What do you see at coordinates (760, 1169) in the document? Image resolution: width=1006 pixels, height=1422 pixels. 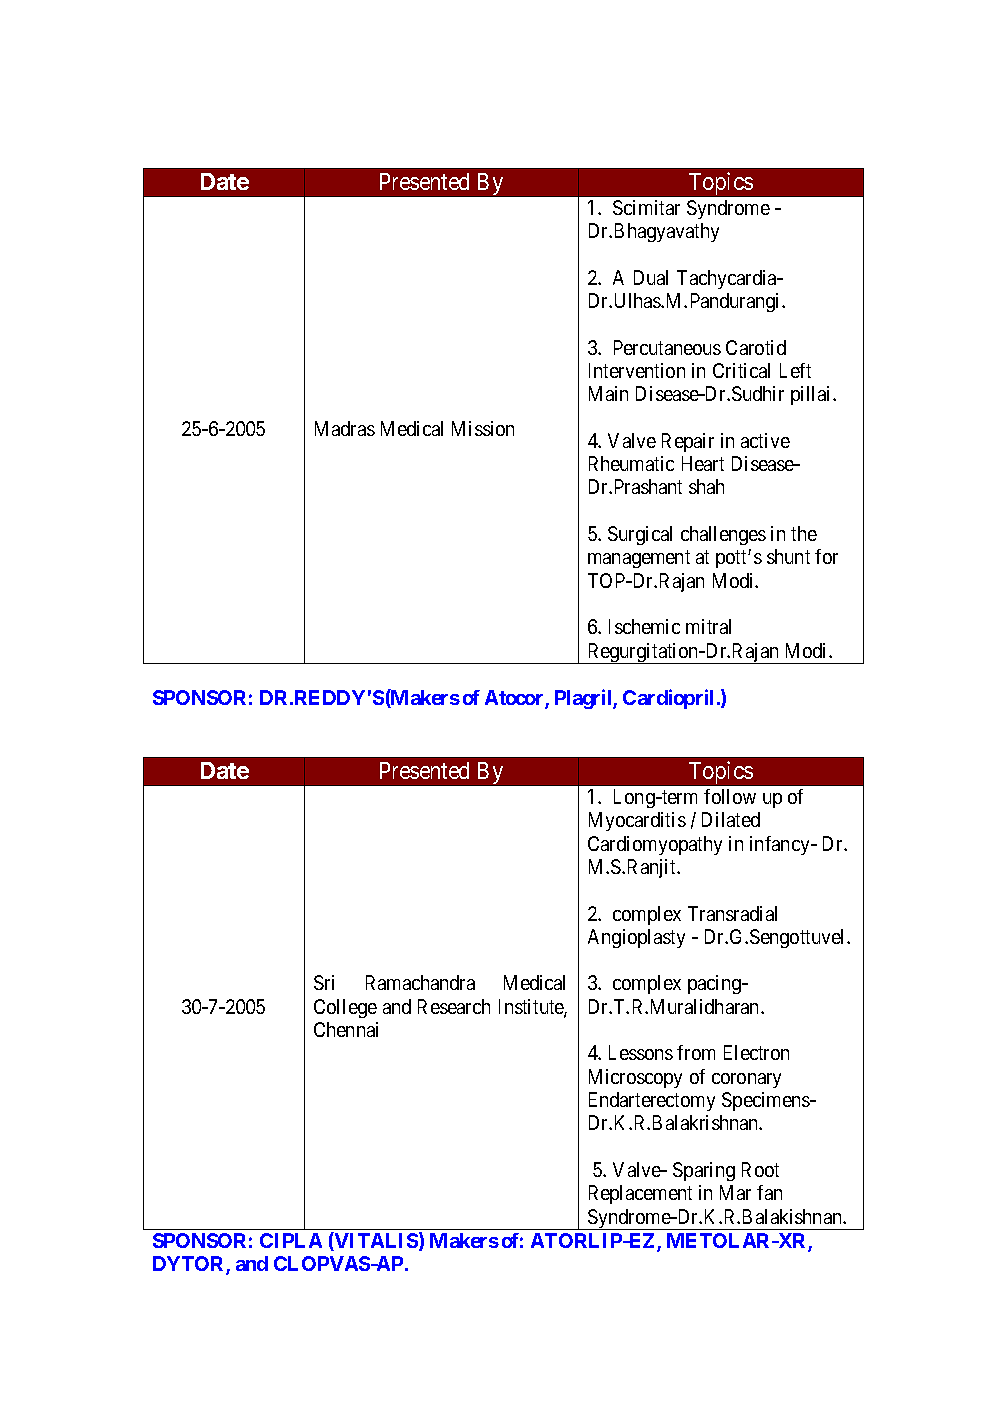 I see `Root` at bounding box center [760, 1169].
